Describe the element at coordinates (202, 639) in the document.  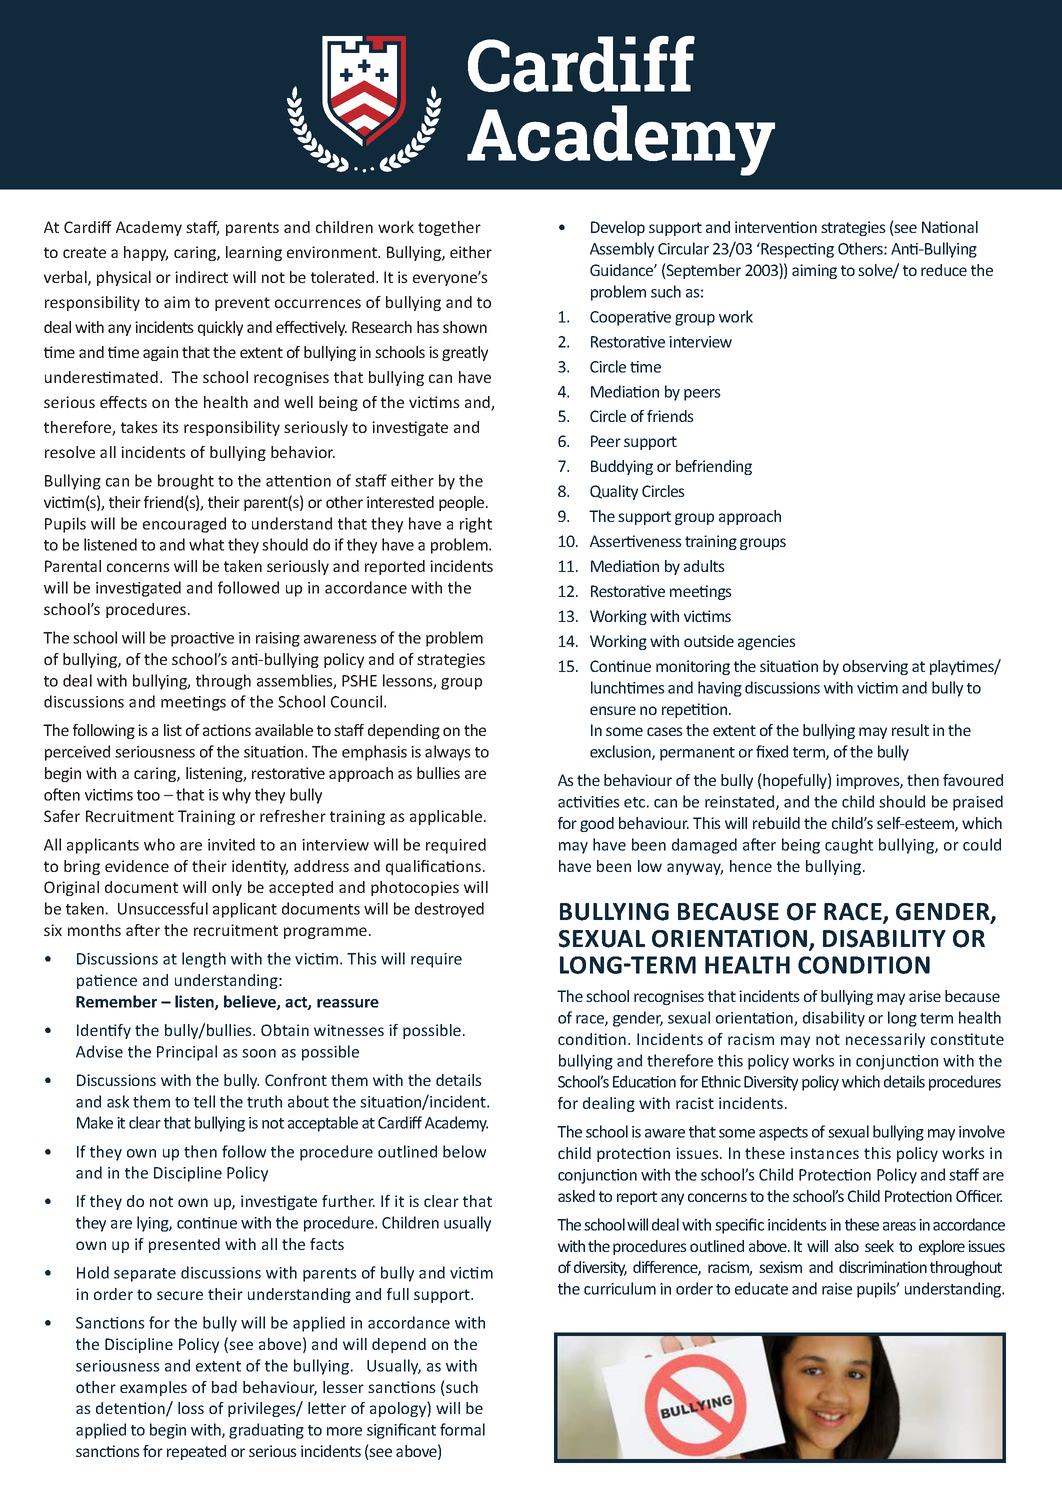
I see `proactive` at that location.
